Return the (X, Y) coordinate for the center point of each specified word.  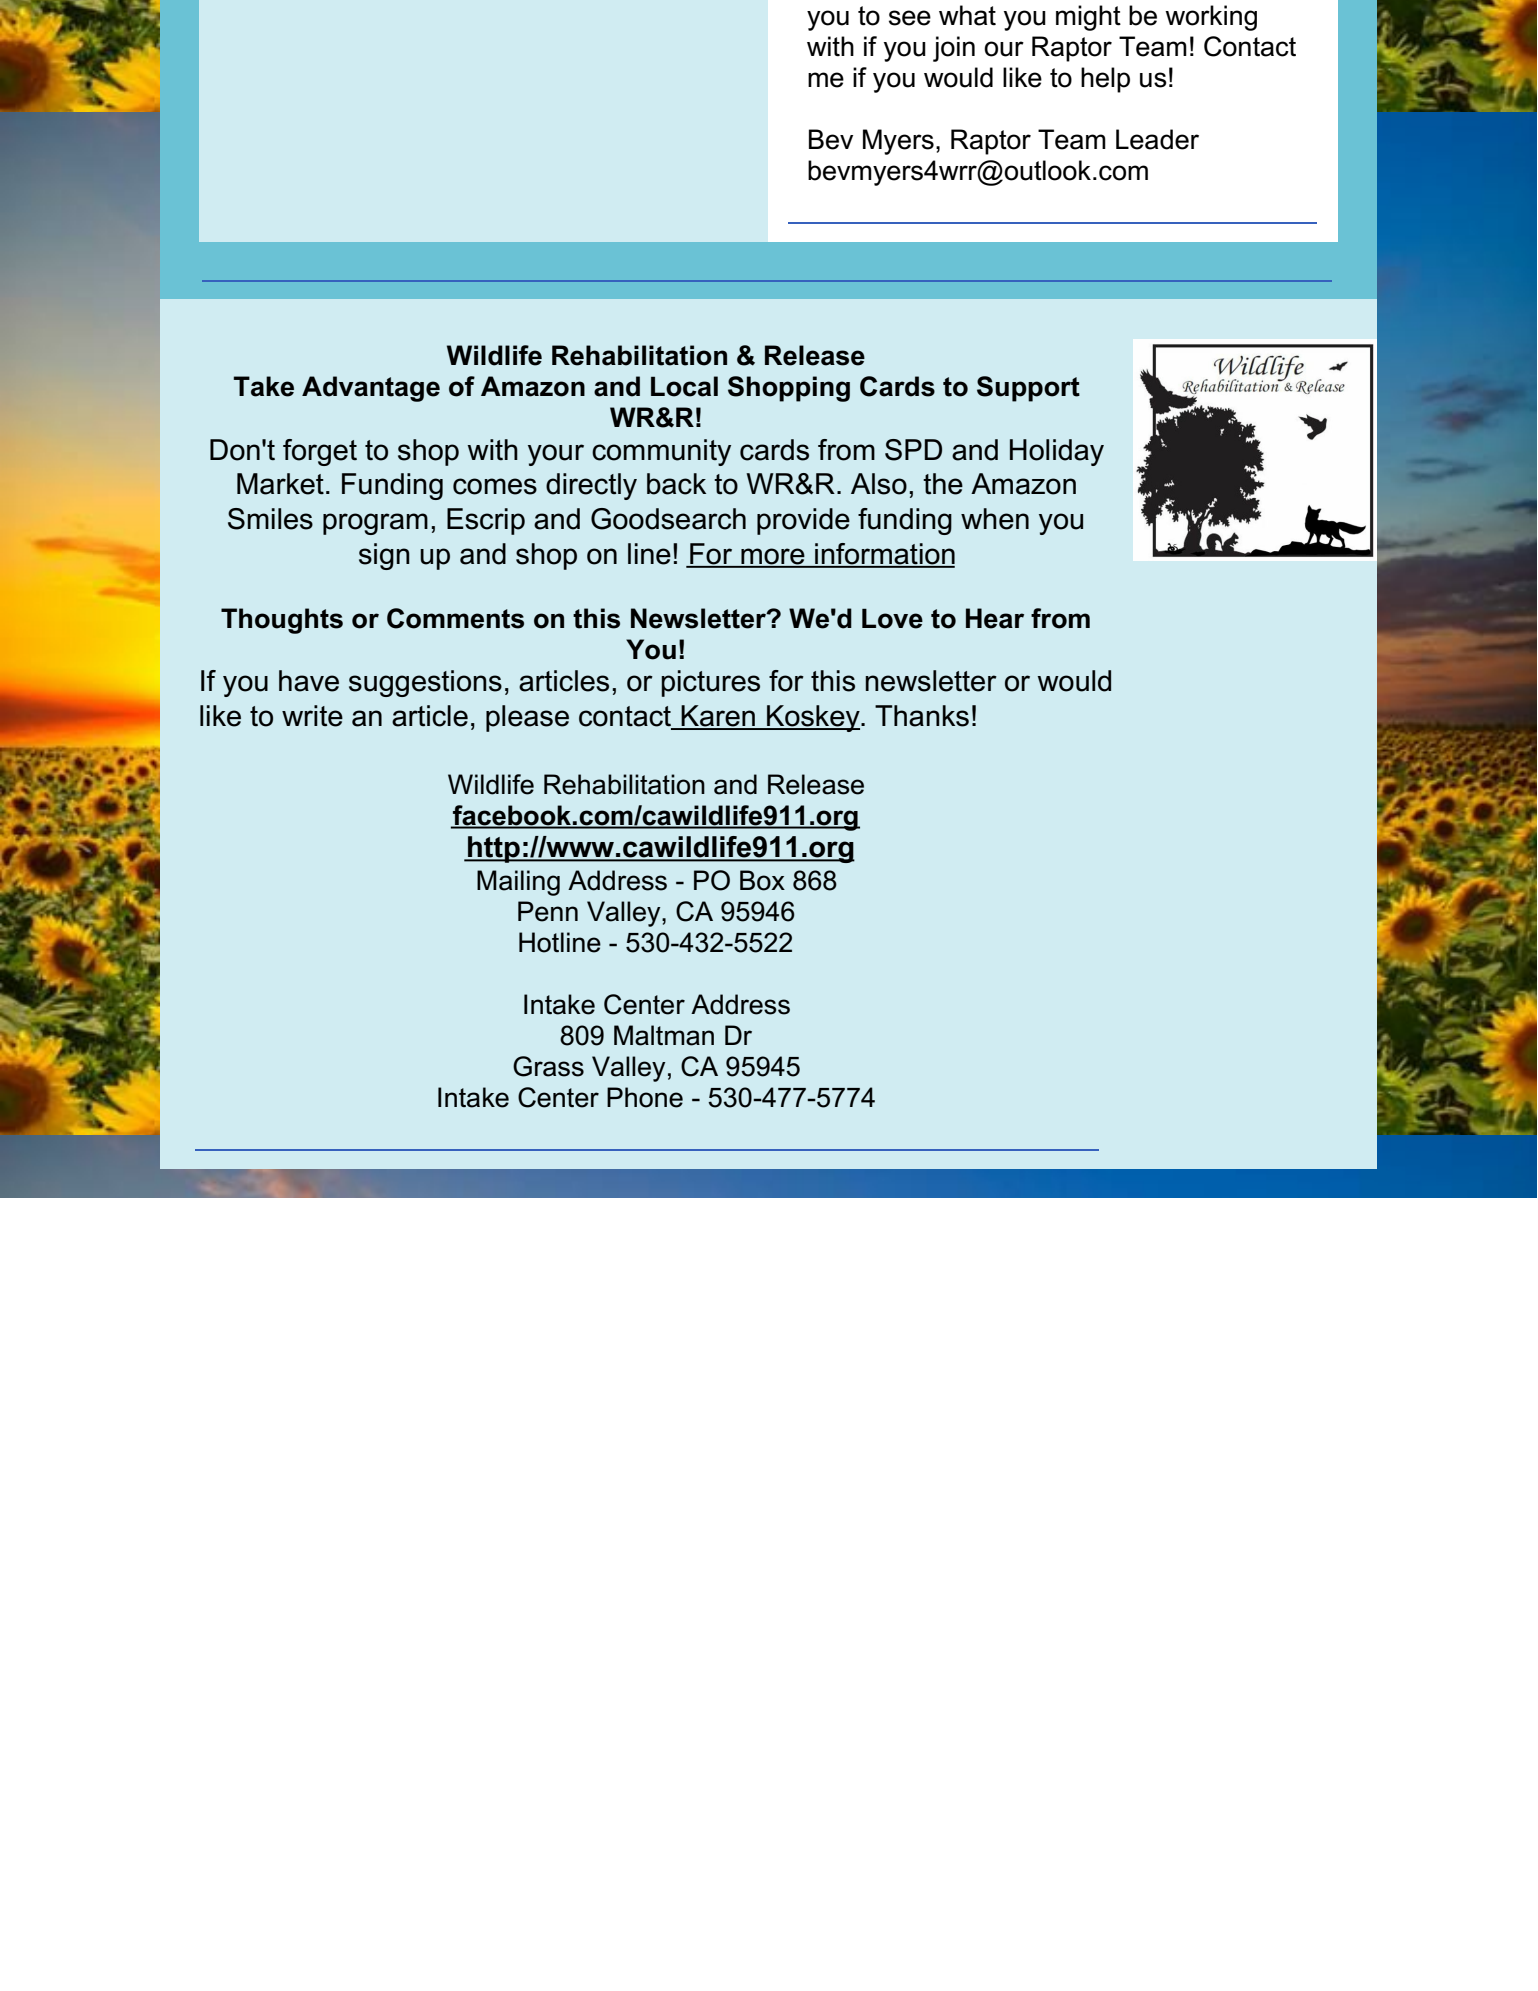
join (954, 49)
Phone (645, 1097)
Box (762, 880)
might (1088, 18)
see (910, 18)
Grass (548, 1066)
